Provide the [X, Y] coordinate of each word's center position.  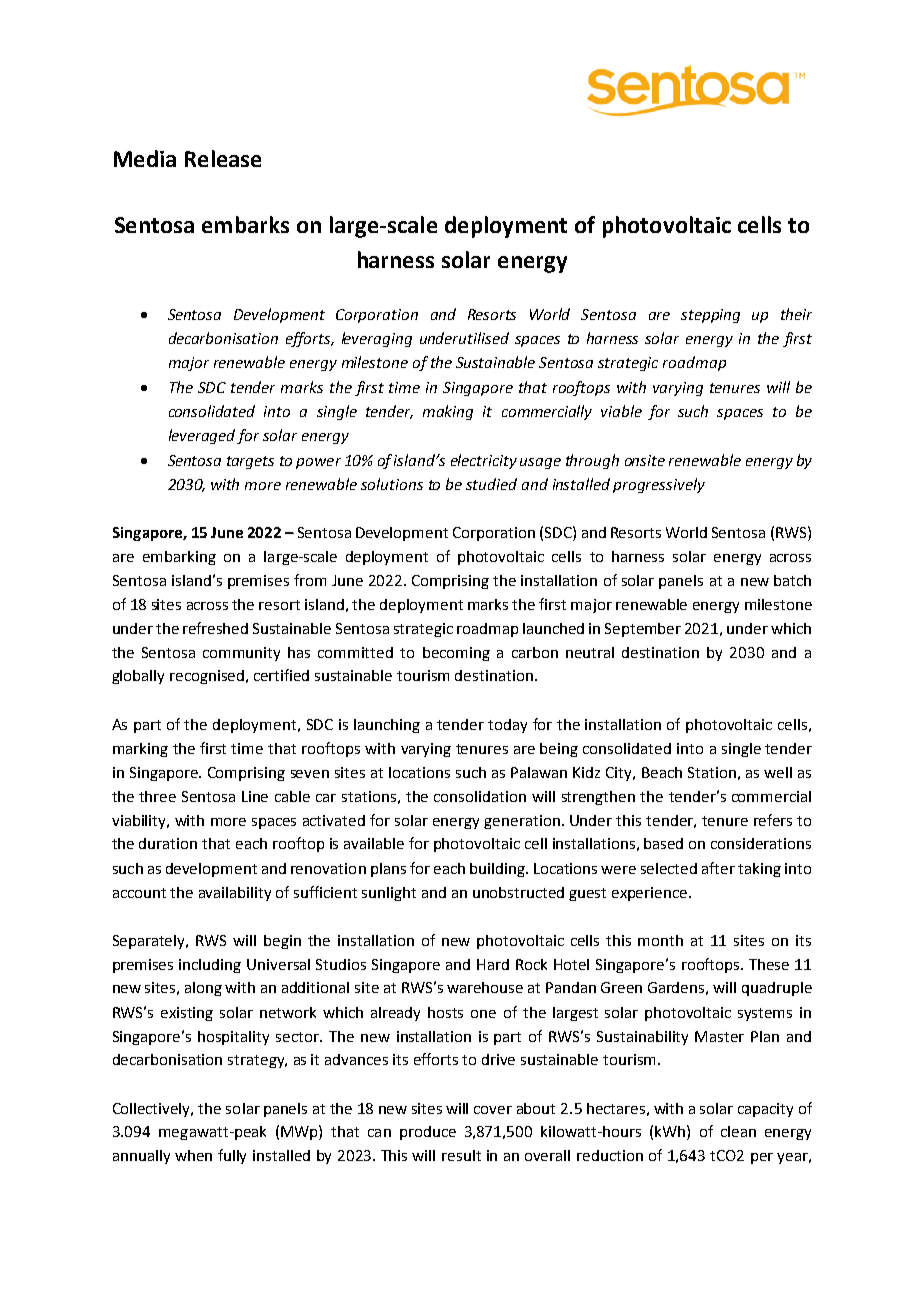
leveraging [377, 339]
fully [232, 1156]
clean [738, 1131]
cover [493, 1110]
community [241, 654]
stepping [710, 316]
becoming [456, 654]
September [643, 630]
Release [223, 158]
